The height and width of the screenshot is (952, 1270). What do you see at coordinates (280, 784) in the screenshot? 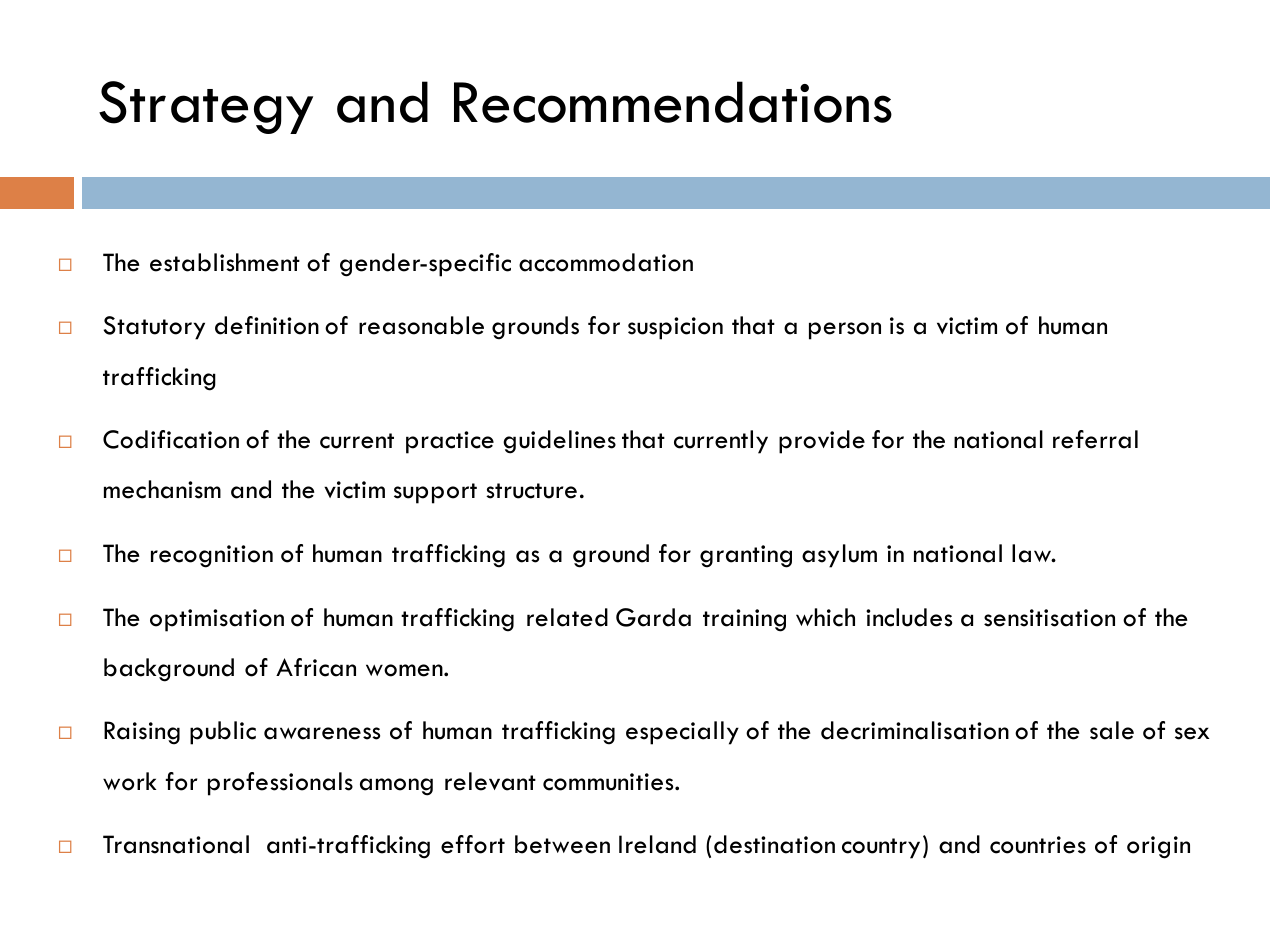
I see `professionals` at bounding box center [280, 784].
